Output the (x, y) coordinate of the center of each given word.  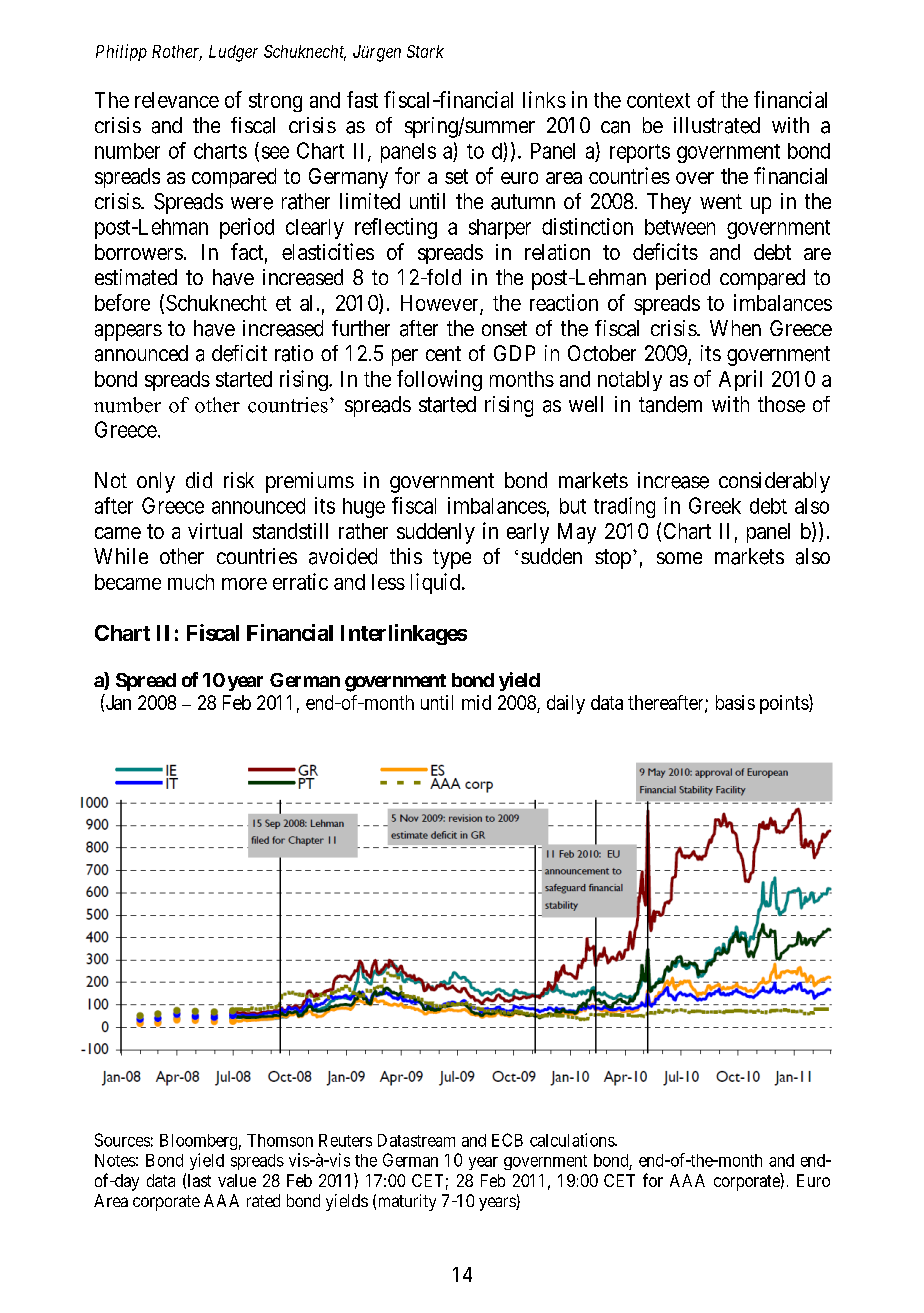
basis (735, 702)
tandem (670, 404)
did (199, 480)
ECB (507, 1140)
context (658, 100)
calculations (573, 1140)
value (237, 1180)
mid (476, 702)
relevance (177, 100)
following (439, 380)
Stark (425, 51)
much (191, 582)
